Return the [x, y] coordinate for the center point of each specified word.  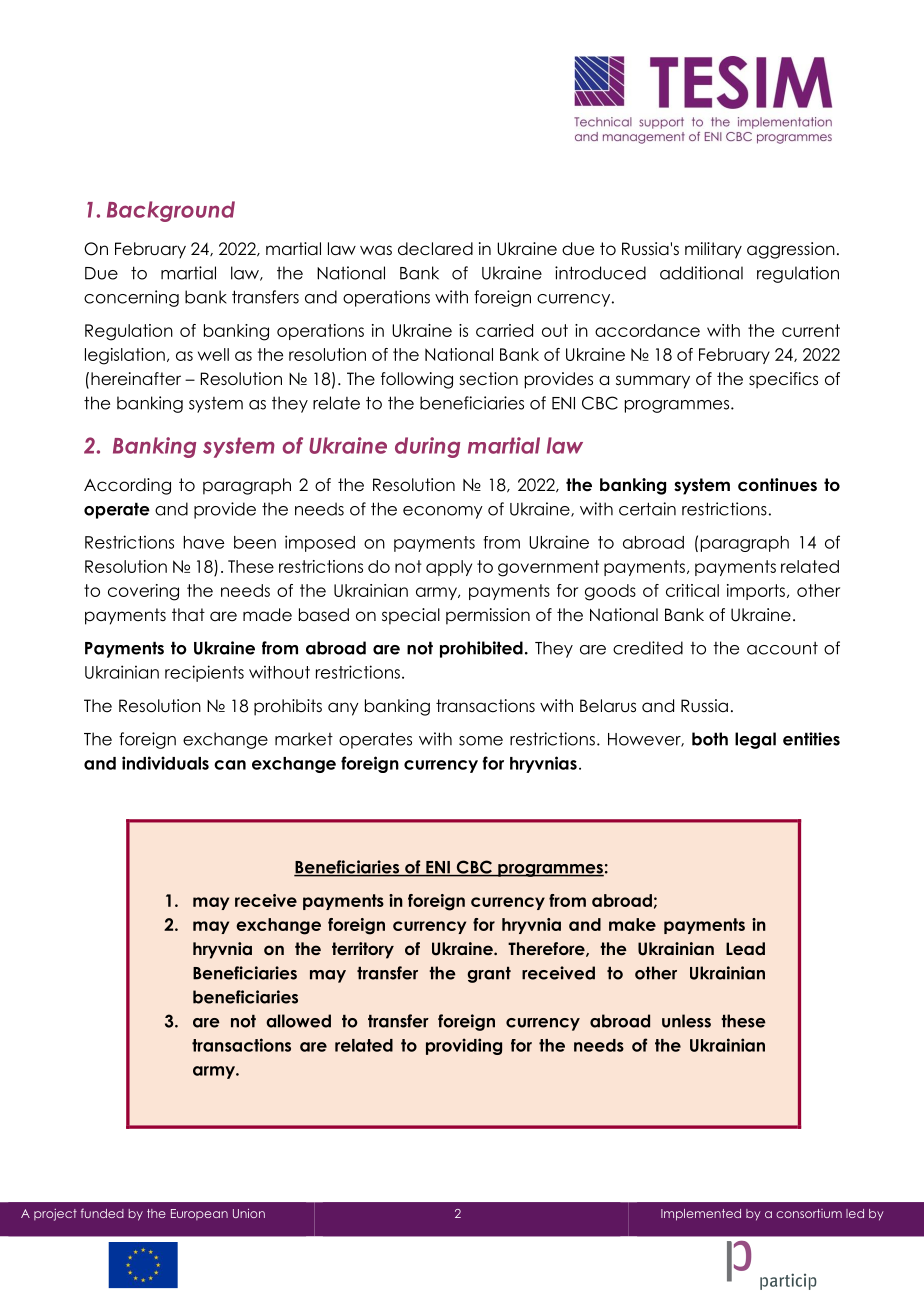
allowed [298, 1021]
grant [489, 974]
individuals [165, 763]
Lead [745, 948]
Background [171, 211]
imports [756, 592]
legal [755, 740]
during [427, 447]
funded [102, 1213]
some [481, 741]
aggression [791, 250]
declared [435, 249]
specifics [783, 380]
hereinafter [136, 379]
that [188, 615]
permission [488, 616]
